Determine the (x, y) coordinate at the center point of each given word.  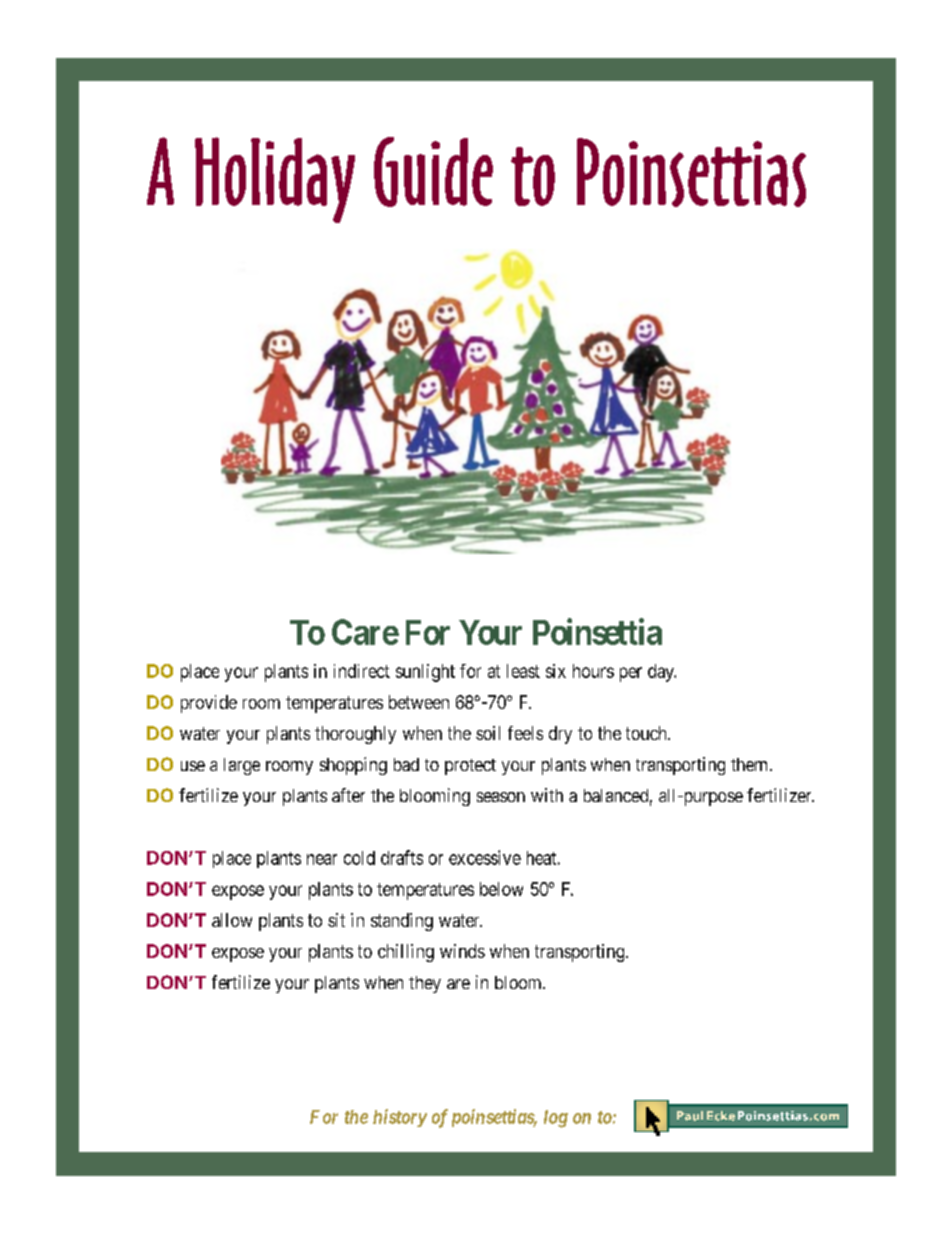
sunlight (425, 673)
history (400, 1118)
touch (647, 733)
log (556, 1119)
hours (593, 671)
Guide (433, 172)
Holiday (275, 180)
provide (209, 704)
